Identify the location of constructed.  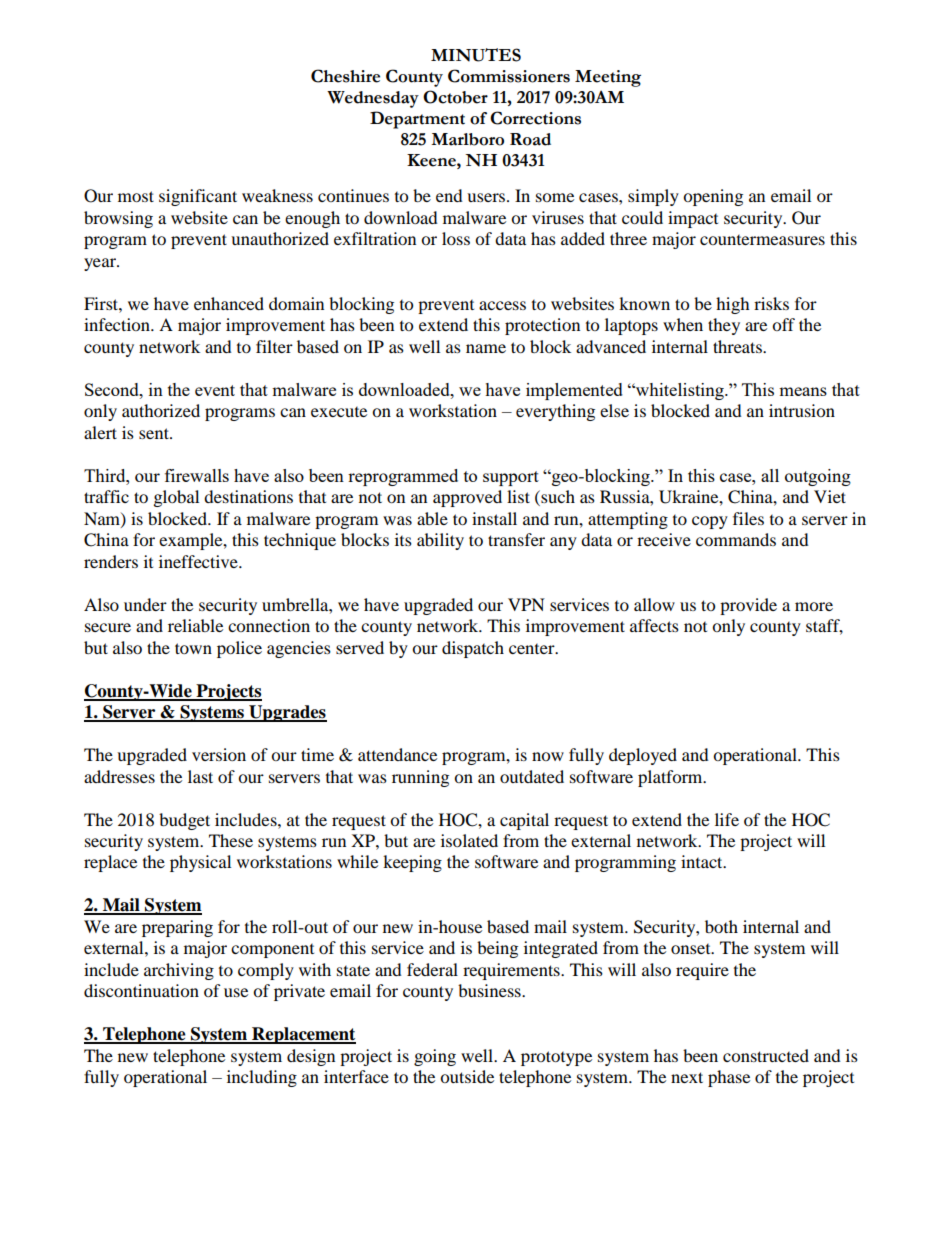
(766, 1055).
